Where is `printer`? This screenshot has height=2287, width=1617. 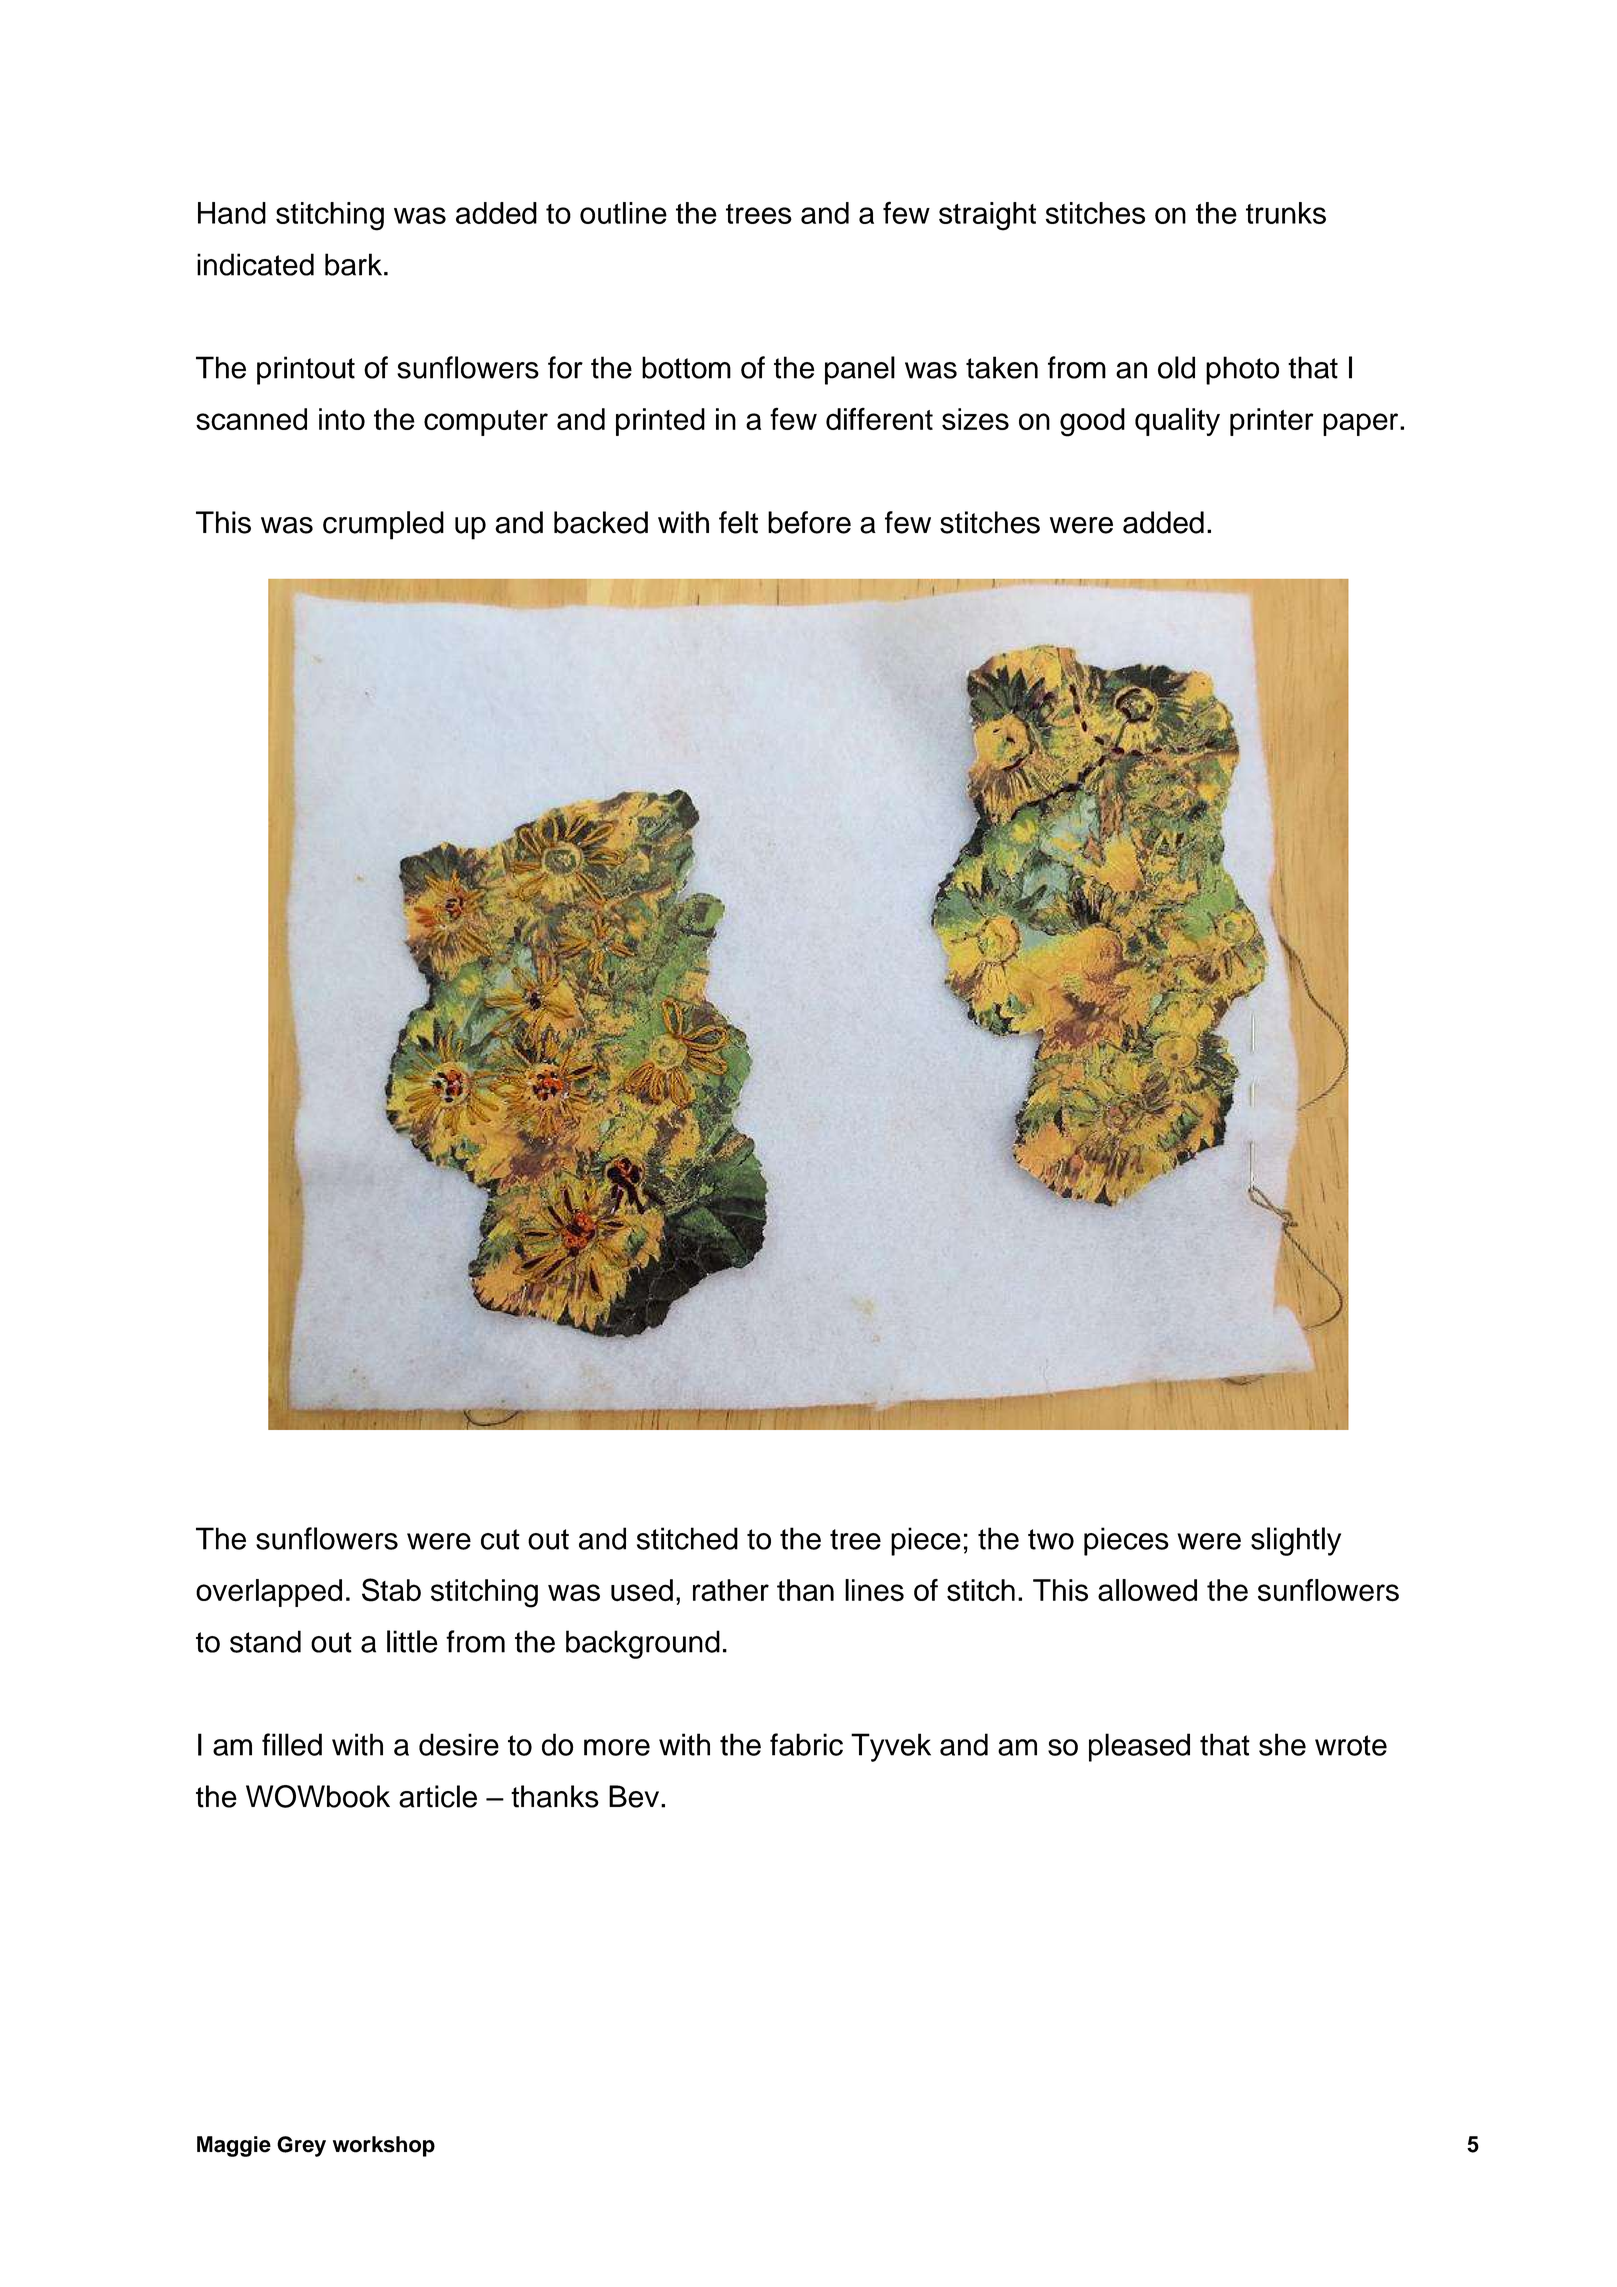 printer is located at coordinates (1272, 422).
